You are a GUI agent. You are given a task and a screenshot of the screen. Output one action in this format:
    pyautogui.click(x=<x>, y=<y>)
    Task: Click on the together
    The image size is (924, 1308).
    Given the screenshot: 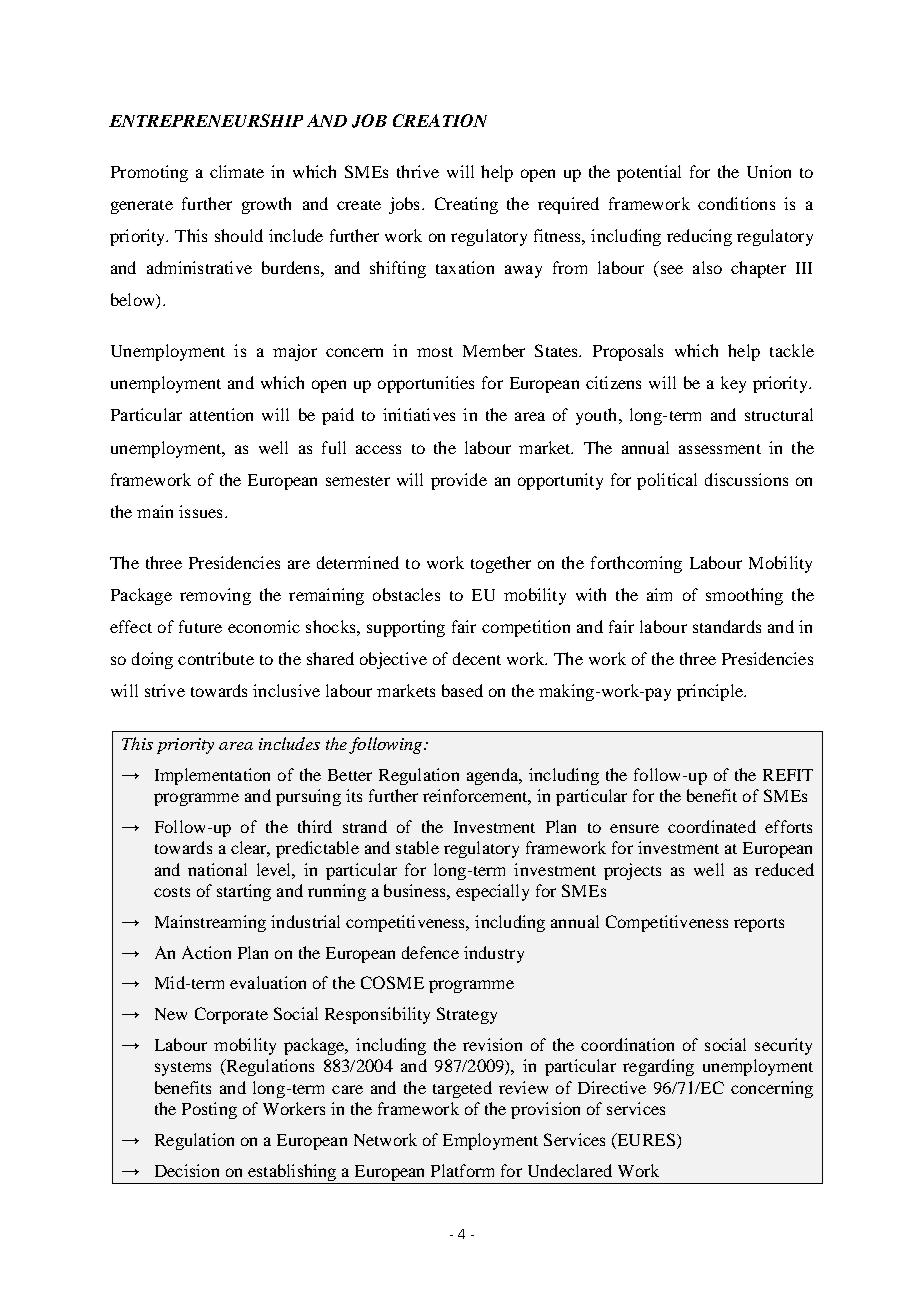 What is the action you would take?
    pyautogui.click(x=501, y=564)
